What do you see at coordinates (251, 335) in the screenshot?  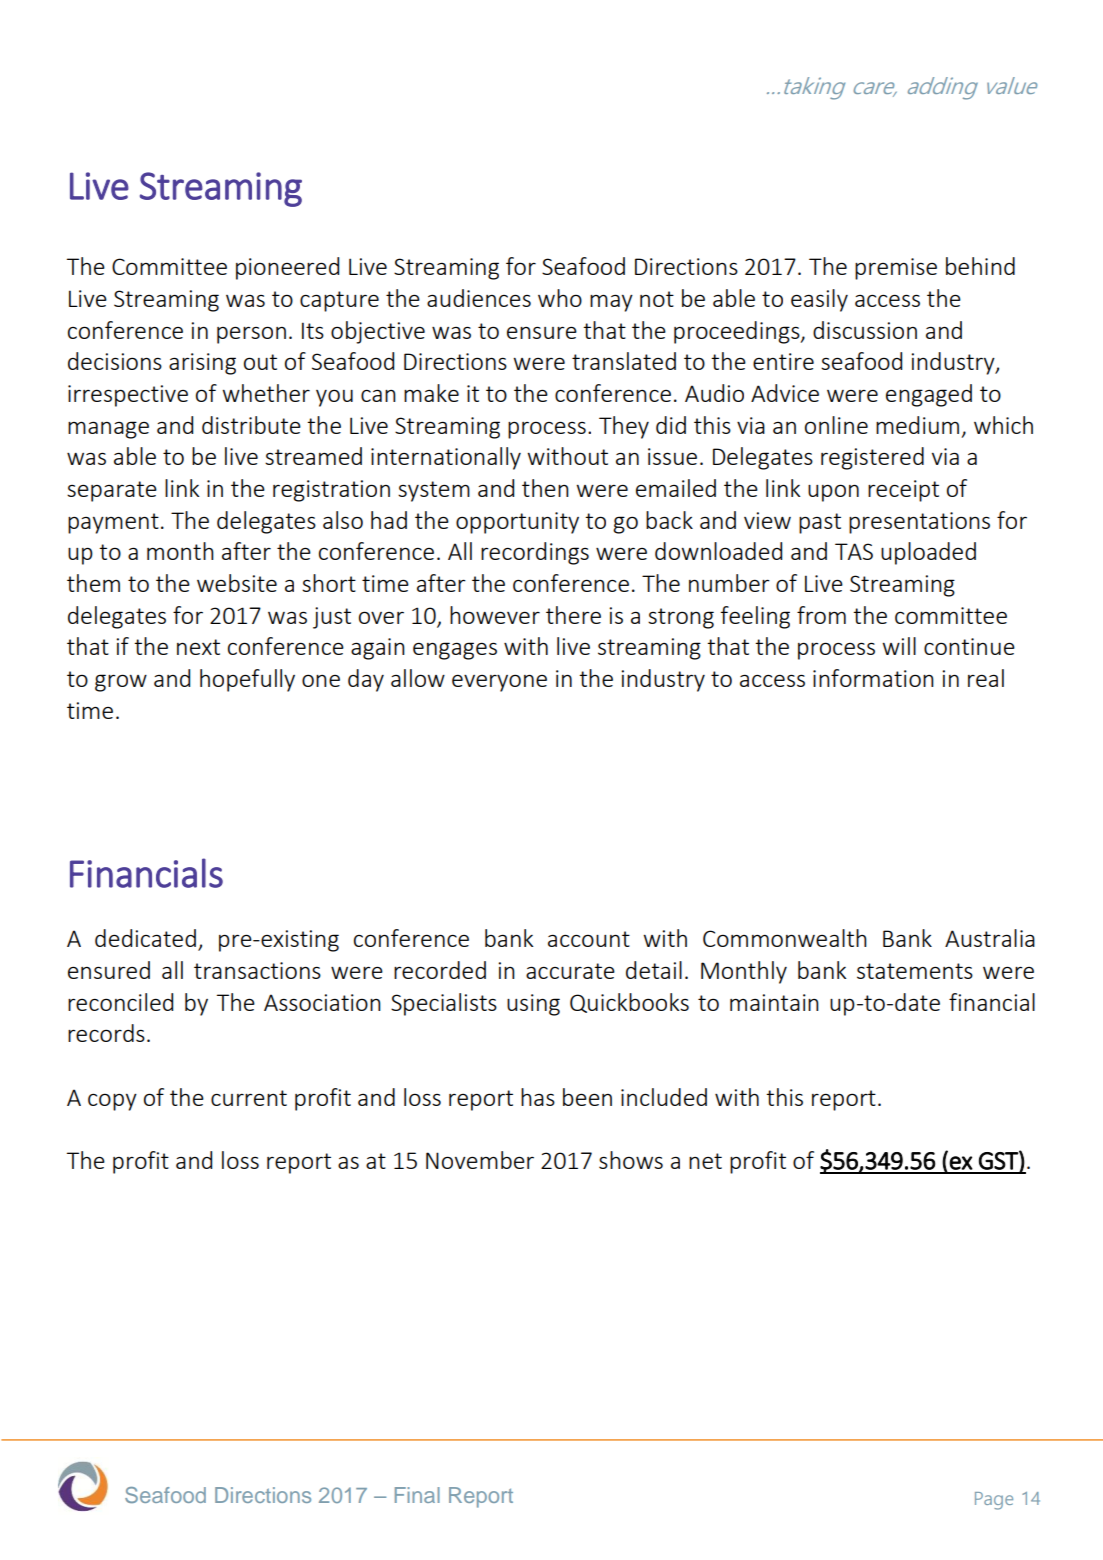 I see `person` at bounding box center [251, 335].
